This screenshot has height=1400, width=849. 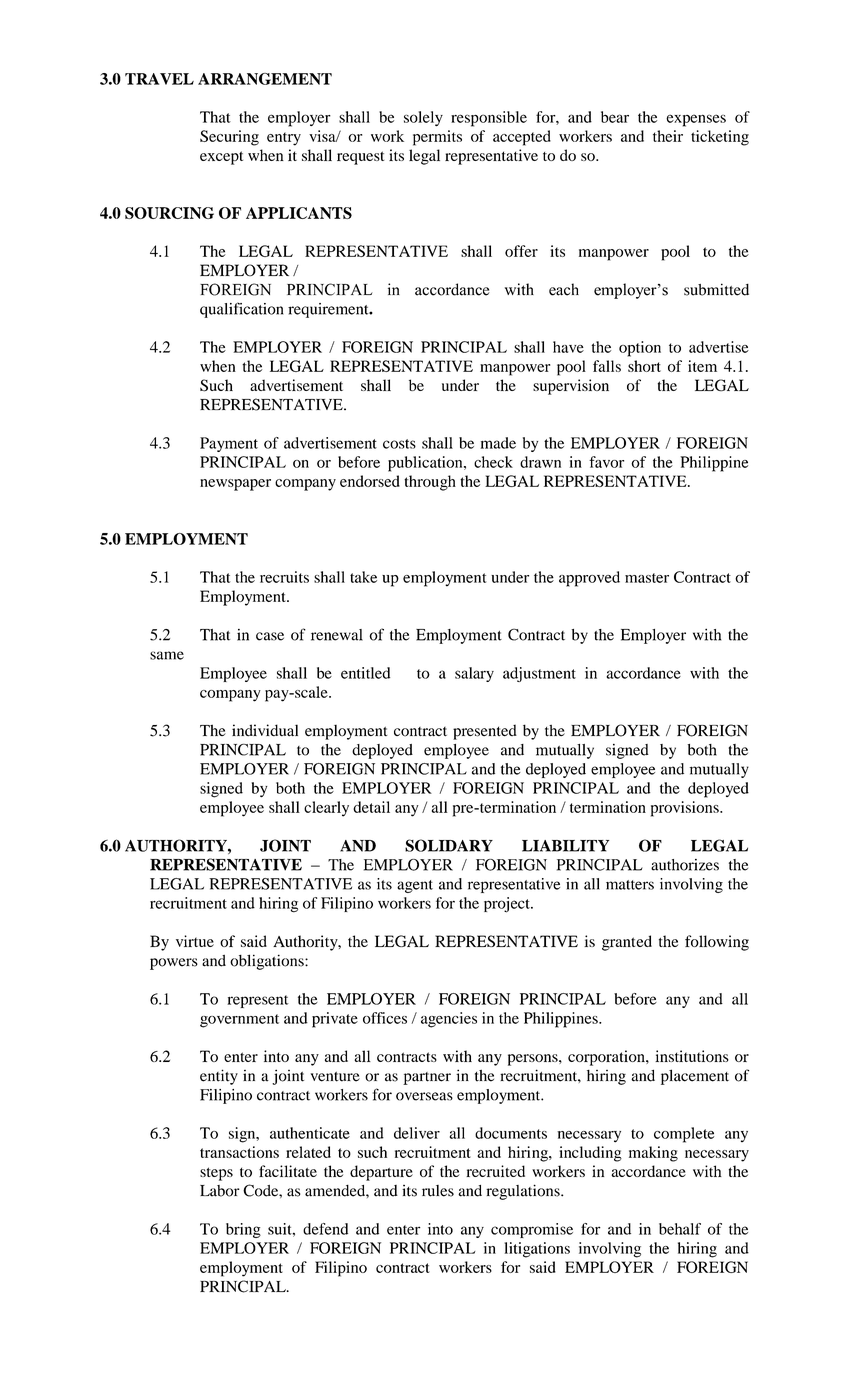 I want to click on master, so click(x=647, y=578).
